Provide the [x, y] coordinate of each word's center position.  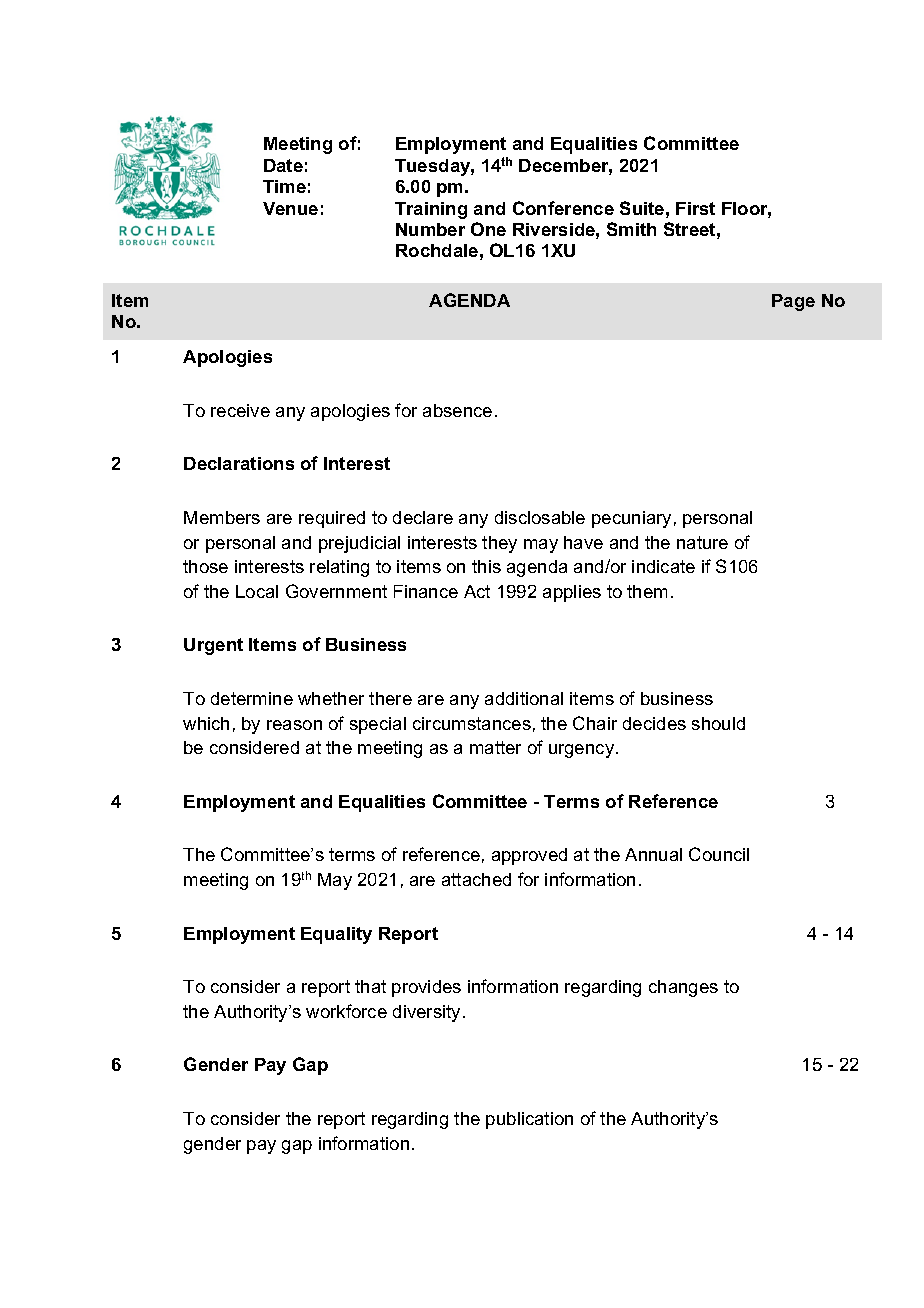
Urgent [213, 646]
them [647, 591]
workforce [346, 1011]
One [488, 229]
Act [477, 591]
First [695, 208]
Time [284, 186]
